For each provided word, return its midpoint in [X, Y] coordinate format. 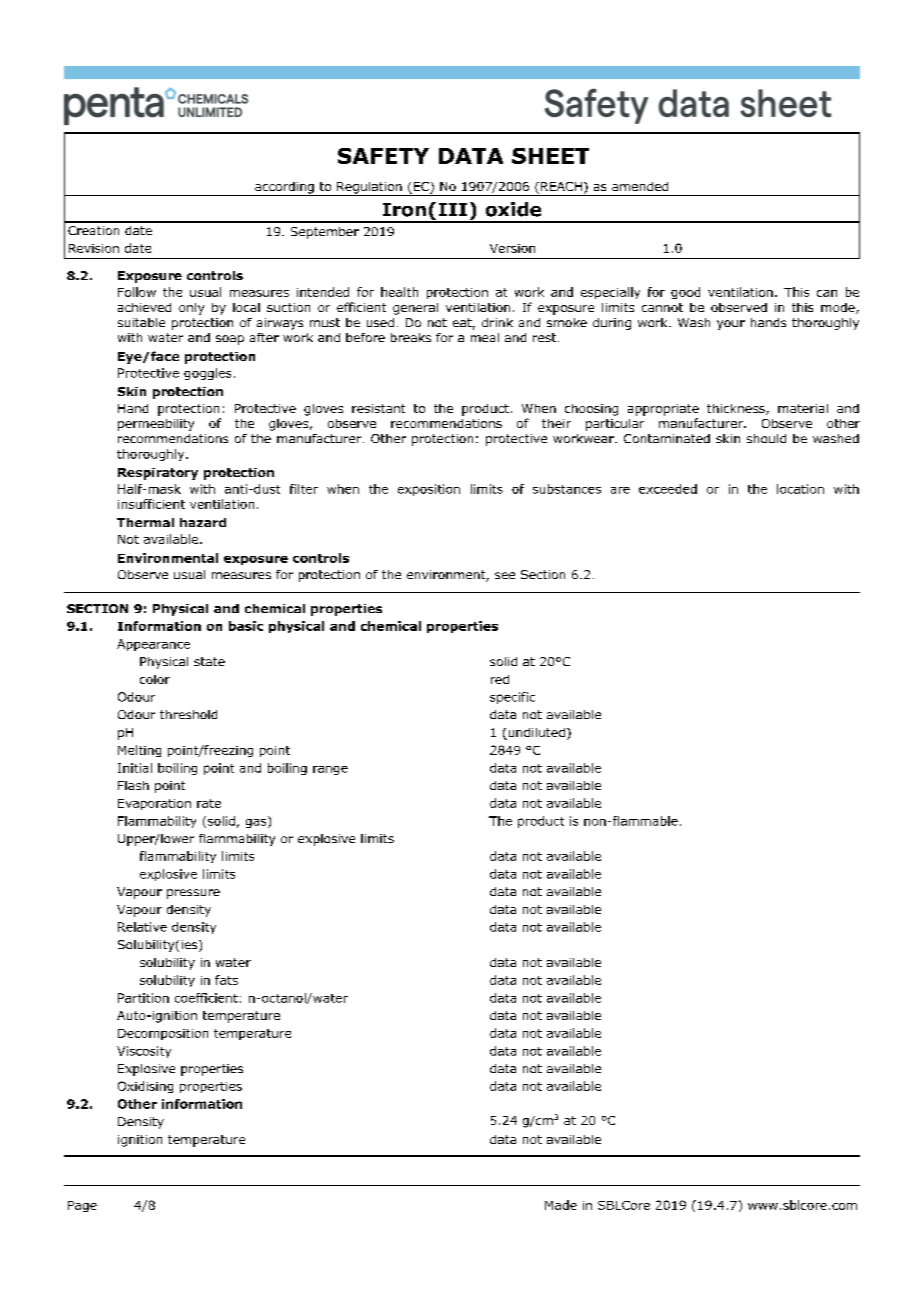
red [500, 679]
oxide [513, 209]
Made [561, 1205]
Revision [94, 248]
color [155, 679]
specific [512, 698]
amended [640, 186]
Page [82, 1206]
